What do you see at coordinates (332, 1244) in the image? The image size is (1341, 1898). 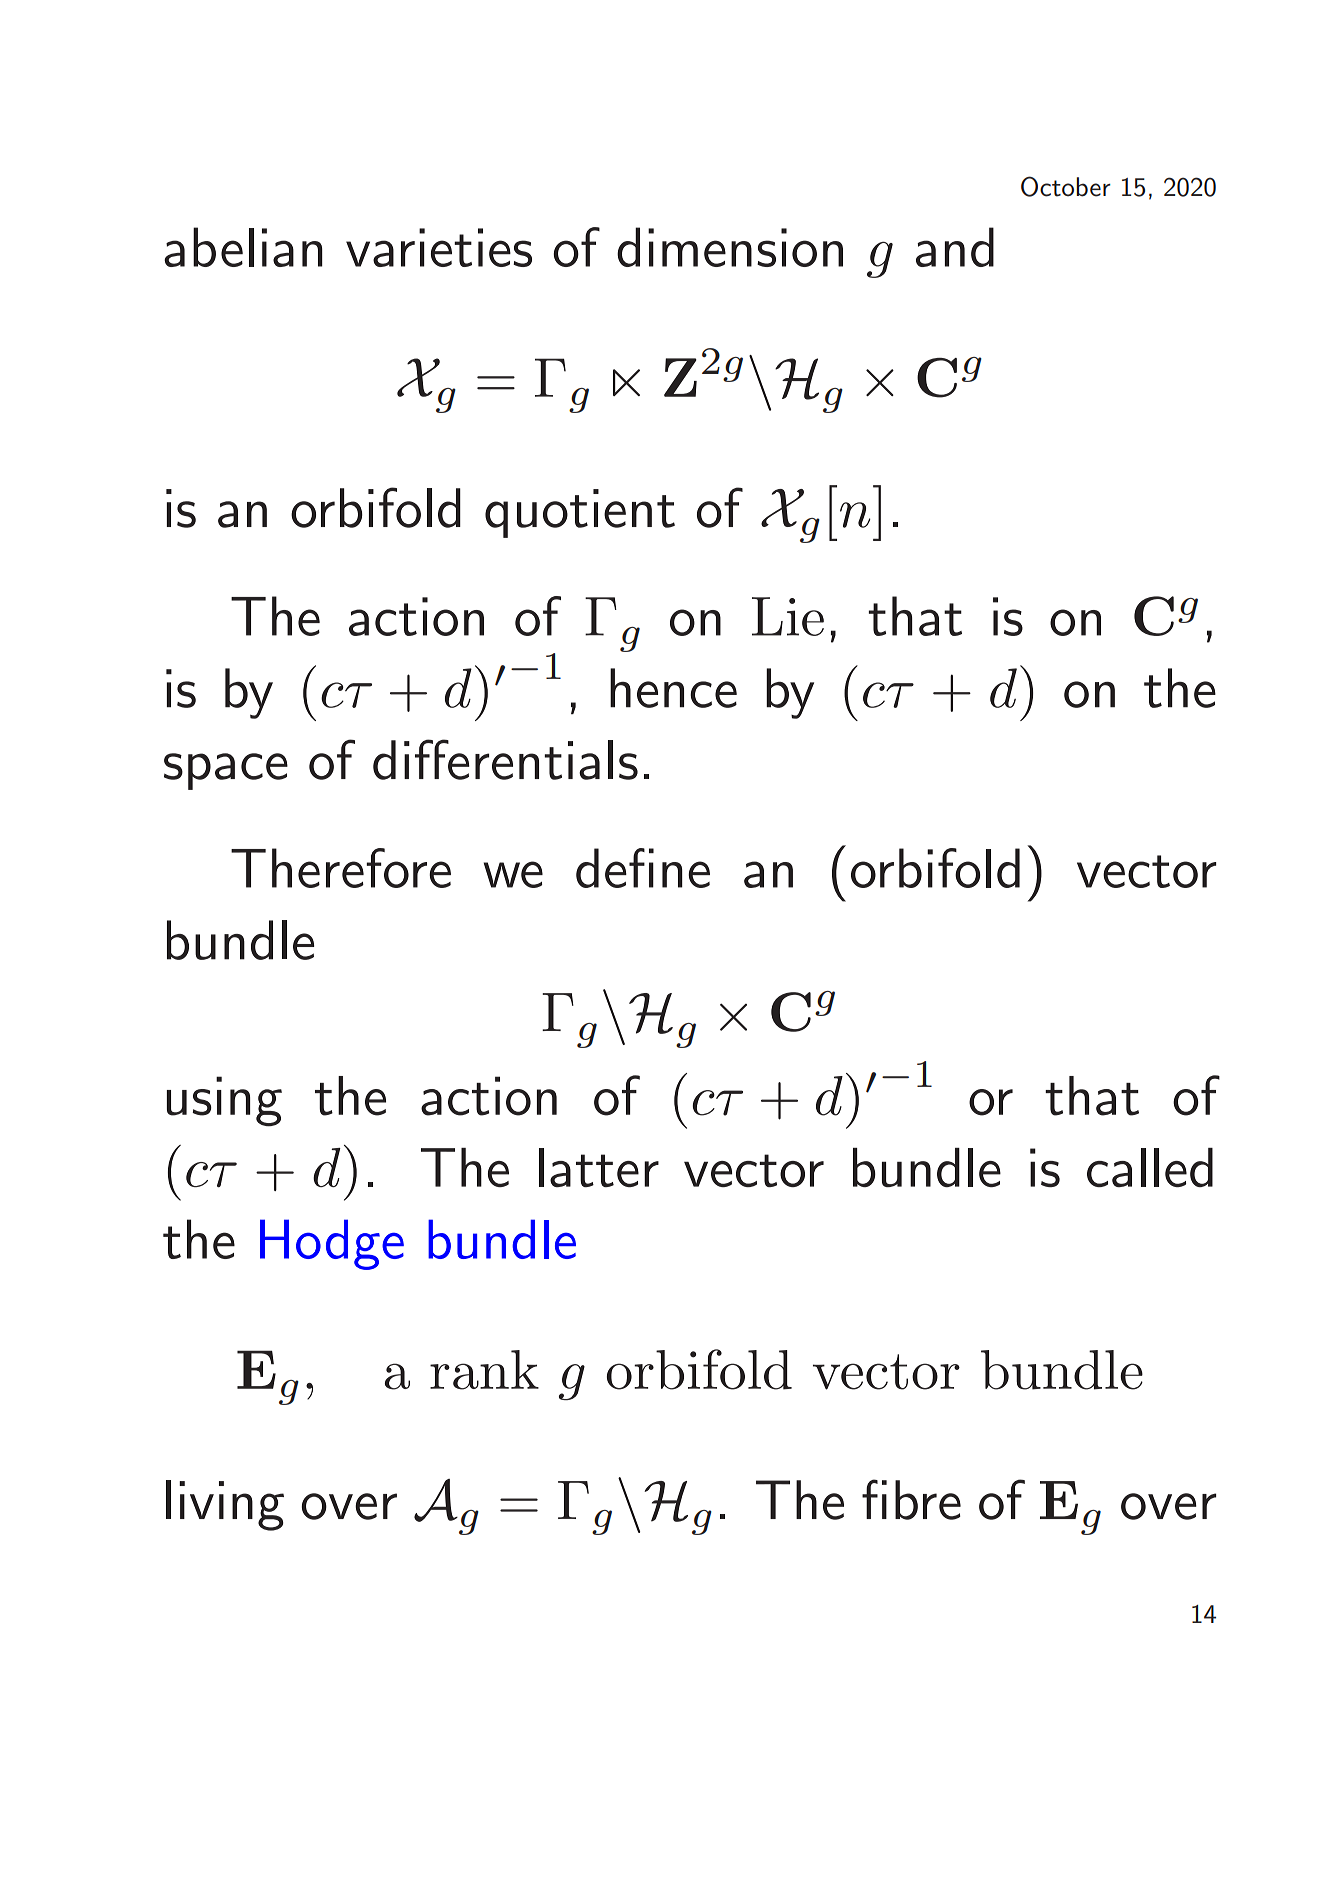 I see `Hodge` at bounding box center [332, 1244].
